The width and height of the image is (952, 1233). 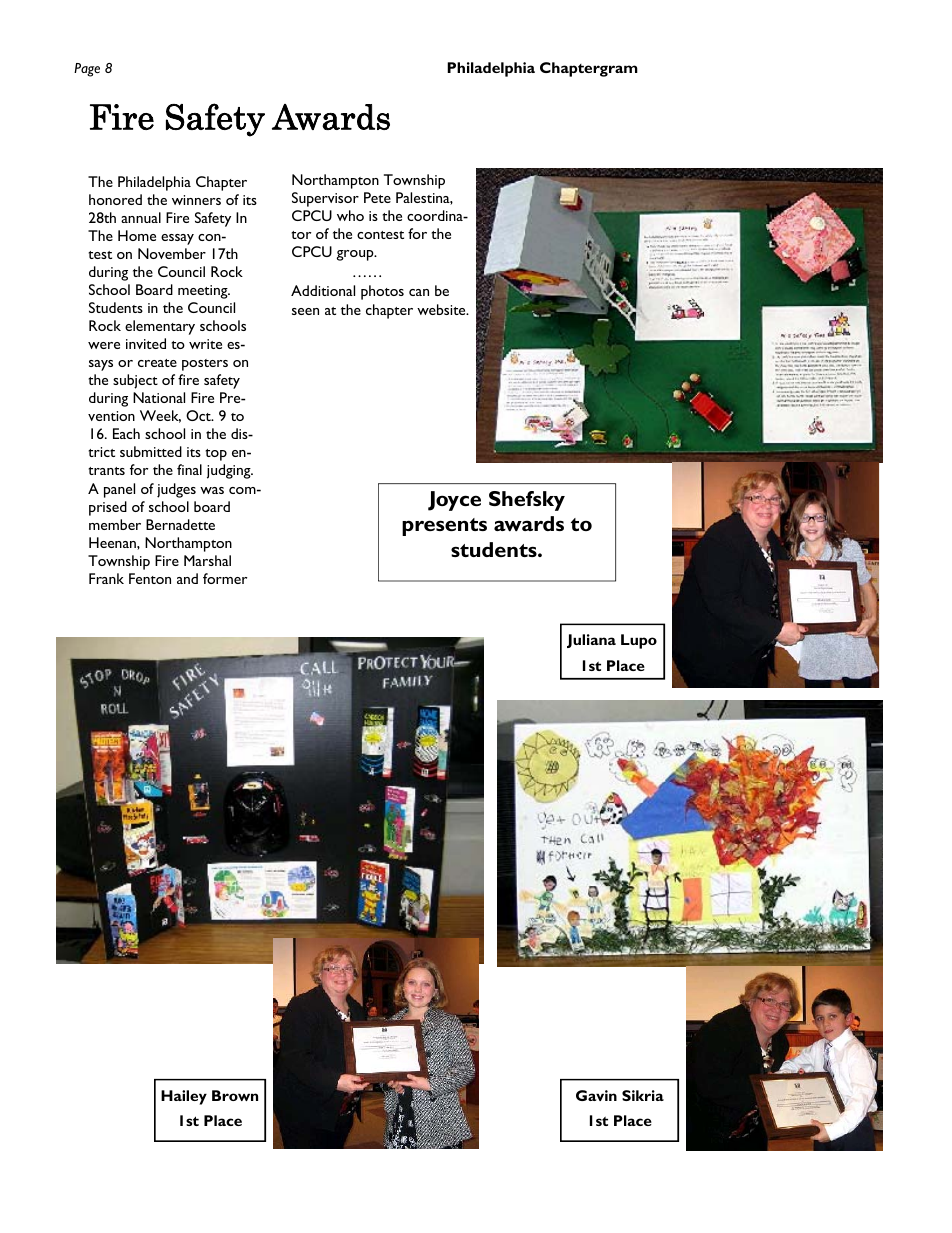 I want to click on Lupo, so click(x=639, y=641).
